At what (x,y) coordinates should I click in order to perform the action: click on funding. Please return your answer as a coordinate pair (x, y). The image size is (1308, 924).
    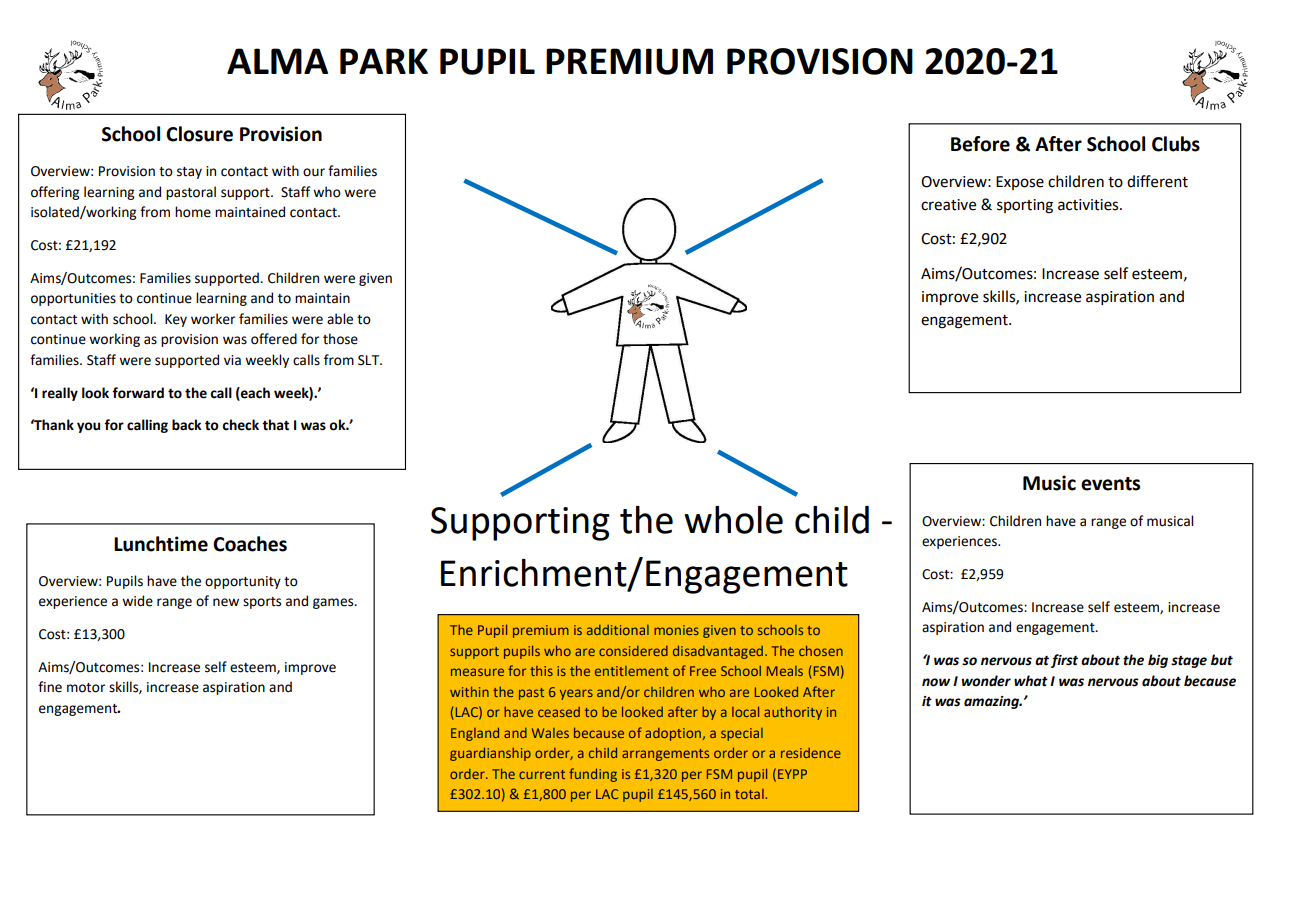
    Looking at the image, I should click on (593, 775).
